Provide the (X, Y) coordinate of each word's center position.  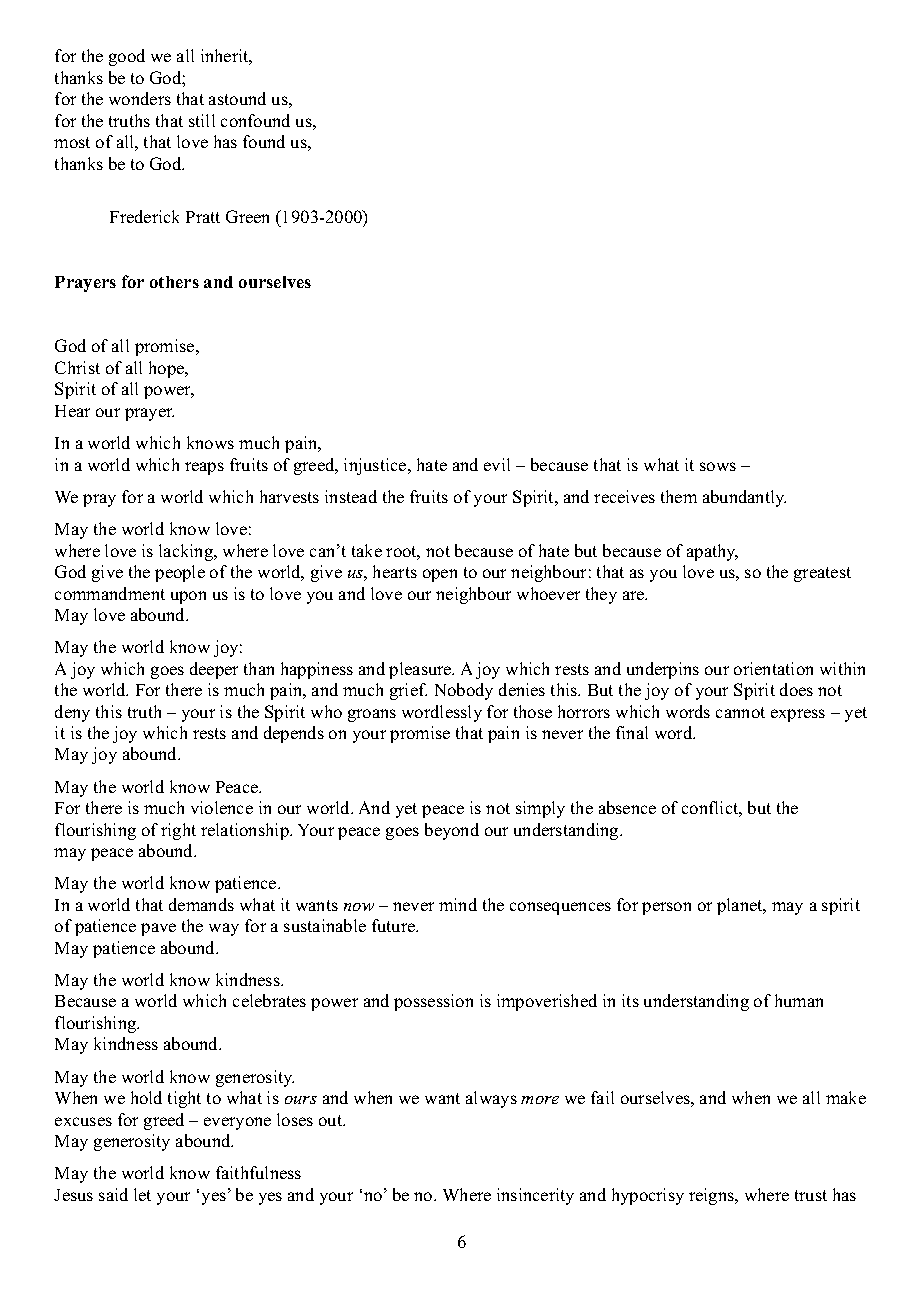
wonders (140, 98)
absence (627, 807)
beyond (452, 831)
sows (718, 466)
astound (237, 98)
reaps (204, 468)
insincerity (535, 1196)
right (178, 831)
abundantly (744, 498)
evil (497, 464)
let (142, 1194)
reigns (713, 1196)
